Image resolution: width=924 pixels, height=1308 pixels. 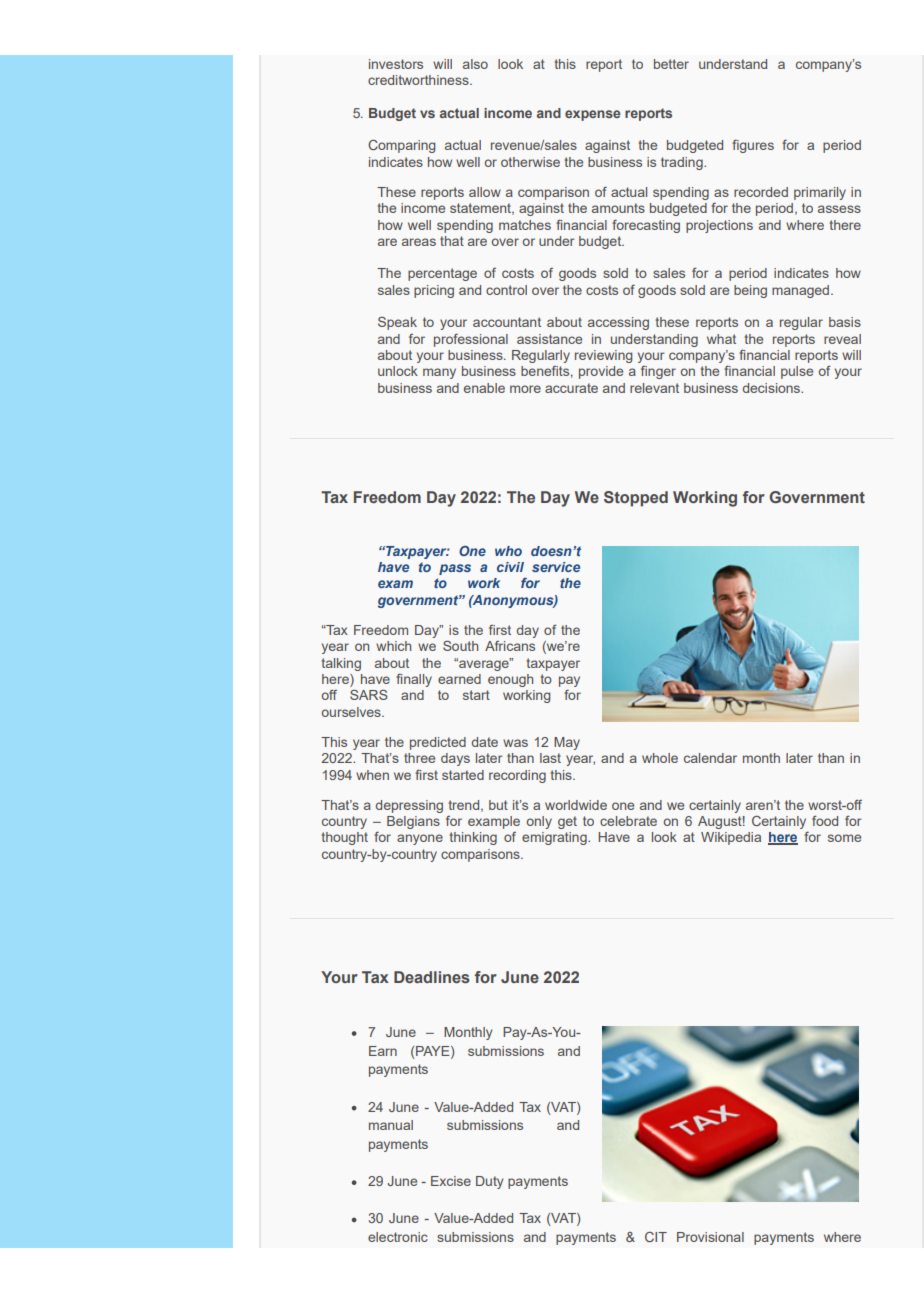 What do you see at coordinates (419, 758) in the screenshot?
I see `three` at bounding box center [419, 758].
